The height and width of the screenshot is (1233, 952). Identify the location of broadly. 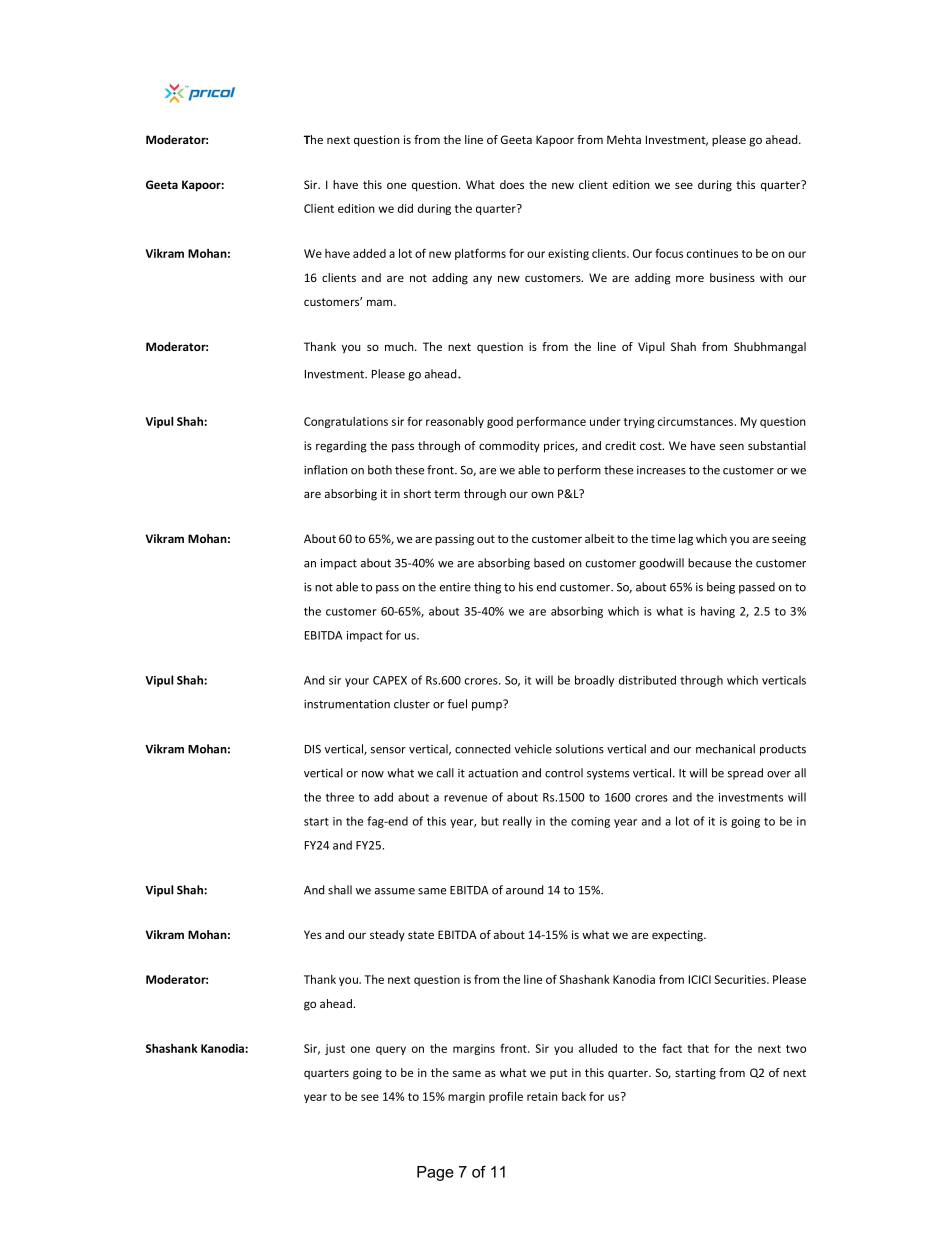
(594, 681).
